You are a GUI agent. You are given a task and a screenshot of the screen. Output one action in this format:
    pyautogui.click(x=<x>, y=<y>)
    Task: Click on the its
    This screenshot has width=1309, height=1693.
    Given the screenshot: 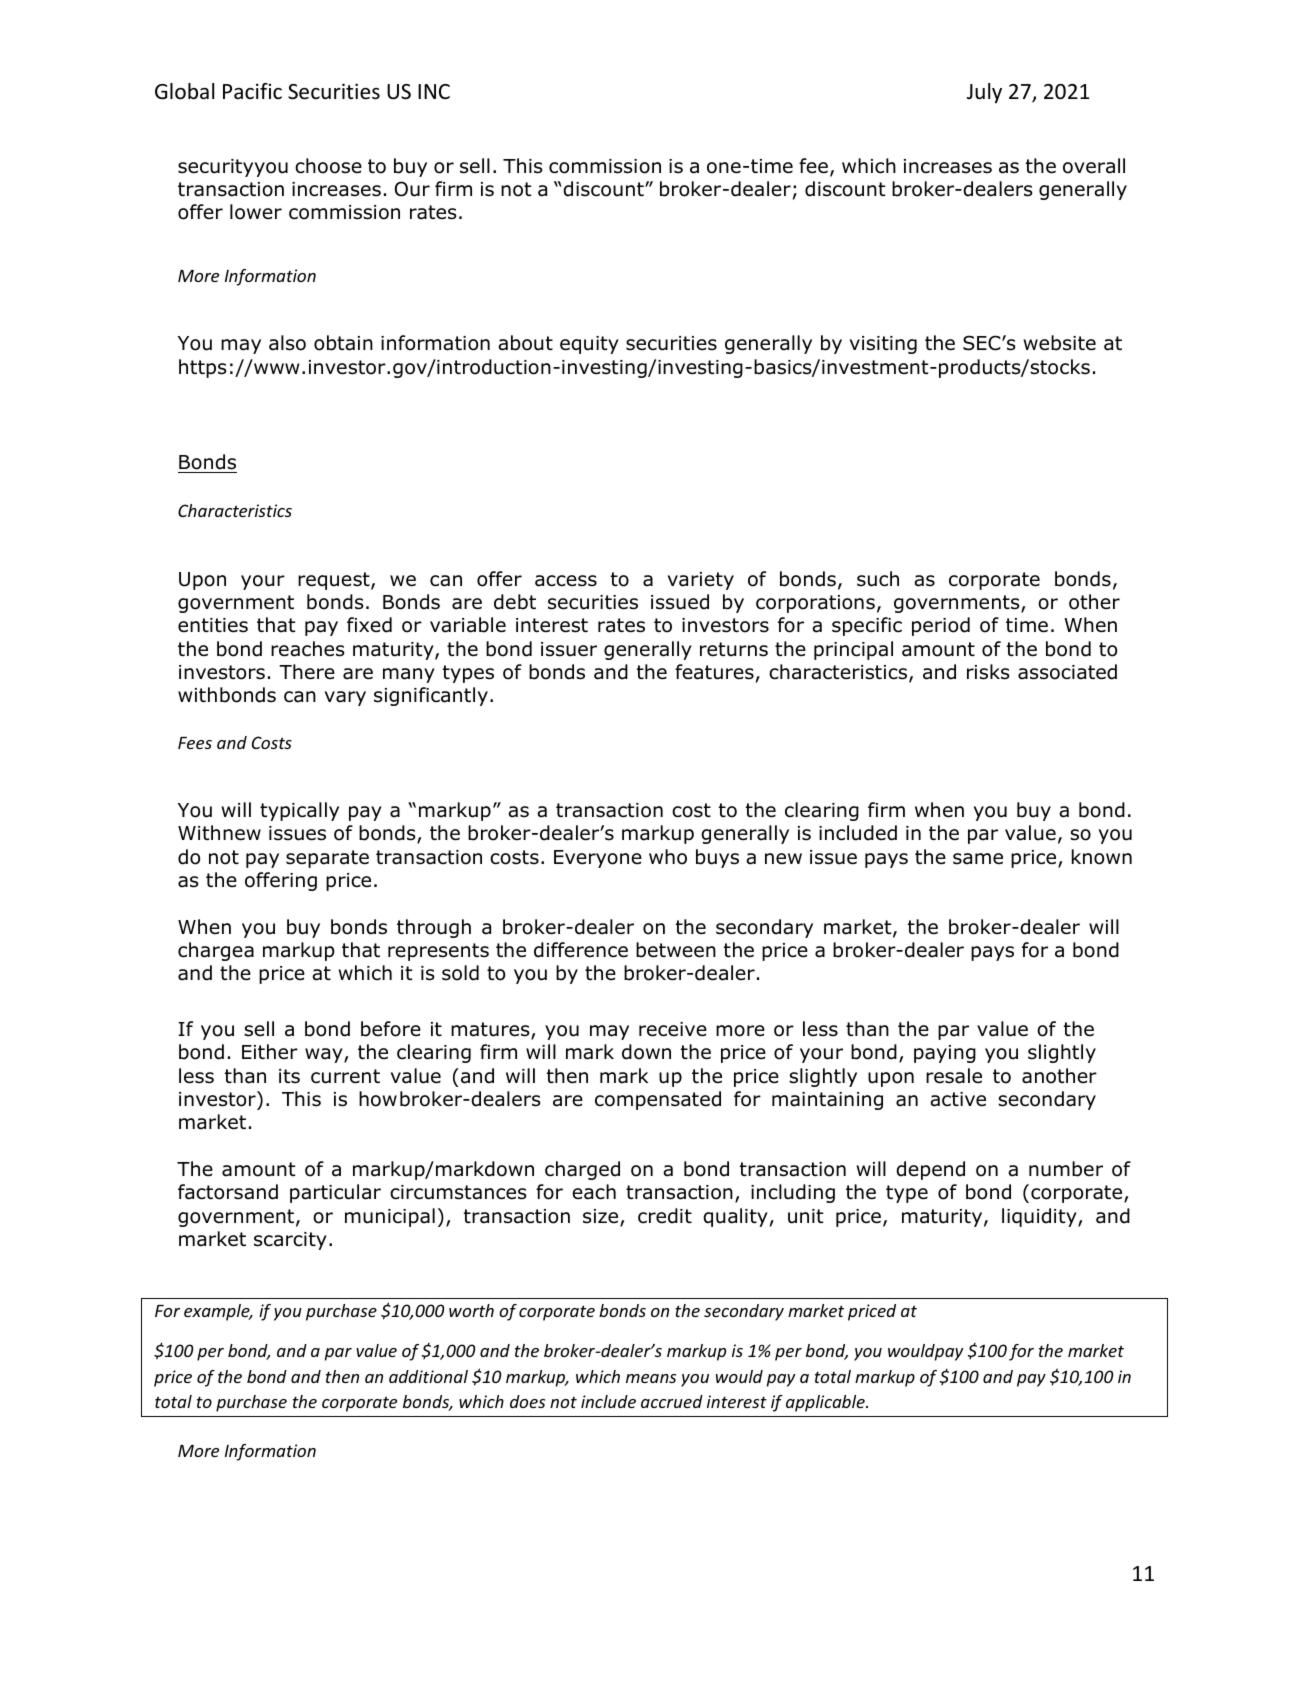 What is the action you would take?
    pyautogui.click(x=289, y=1076)
